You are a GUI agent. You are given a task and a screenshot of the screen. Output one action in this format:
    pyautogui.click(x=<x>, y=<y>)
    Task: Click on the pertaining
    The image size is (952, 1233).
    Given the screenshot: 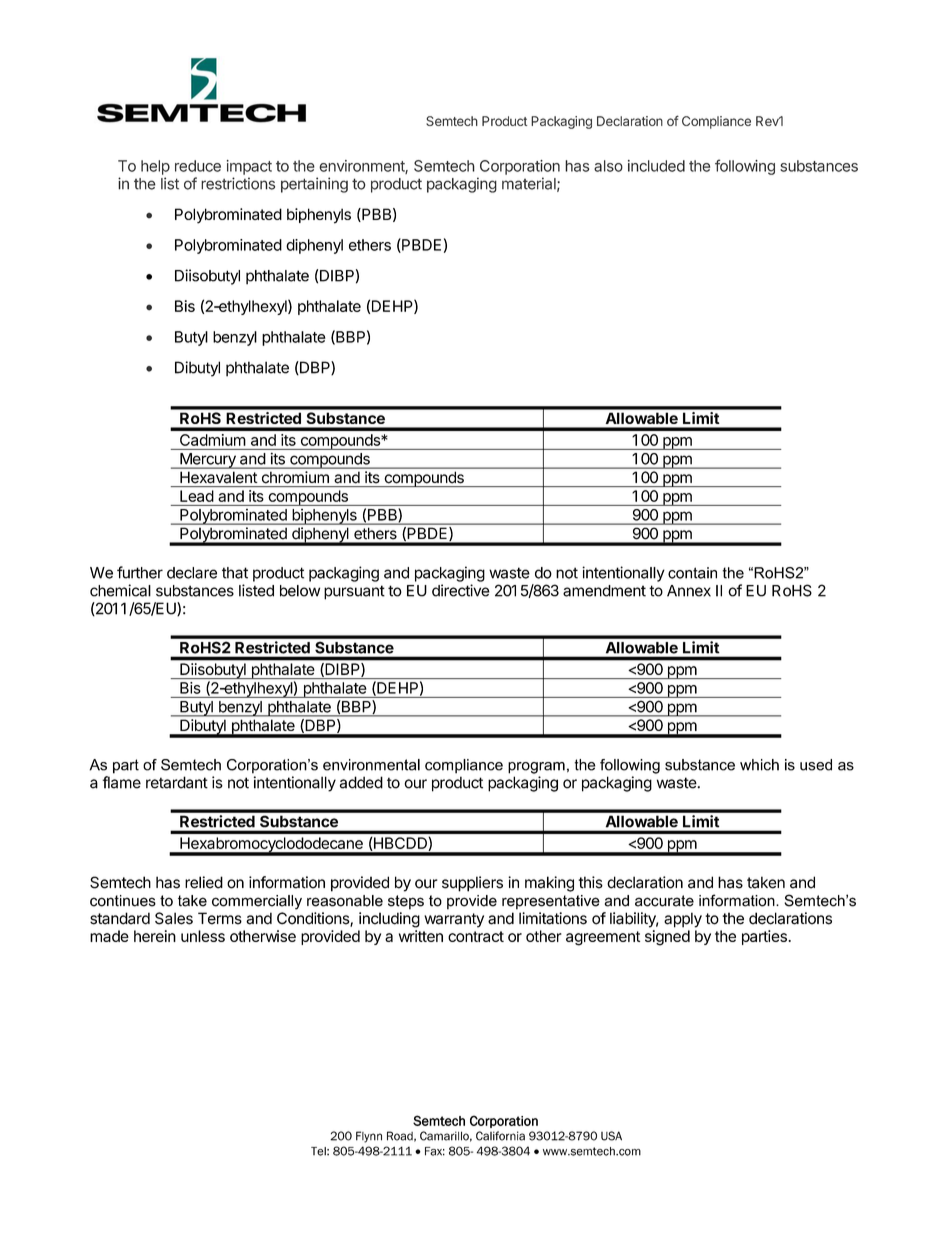 What is the action you would take?
    pyautogui.click(x=314, y=185)
